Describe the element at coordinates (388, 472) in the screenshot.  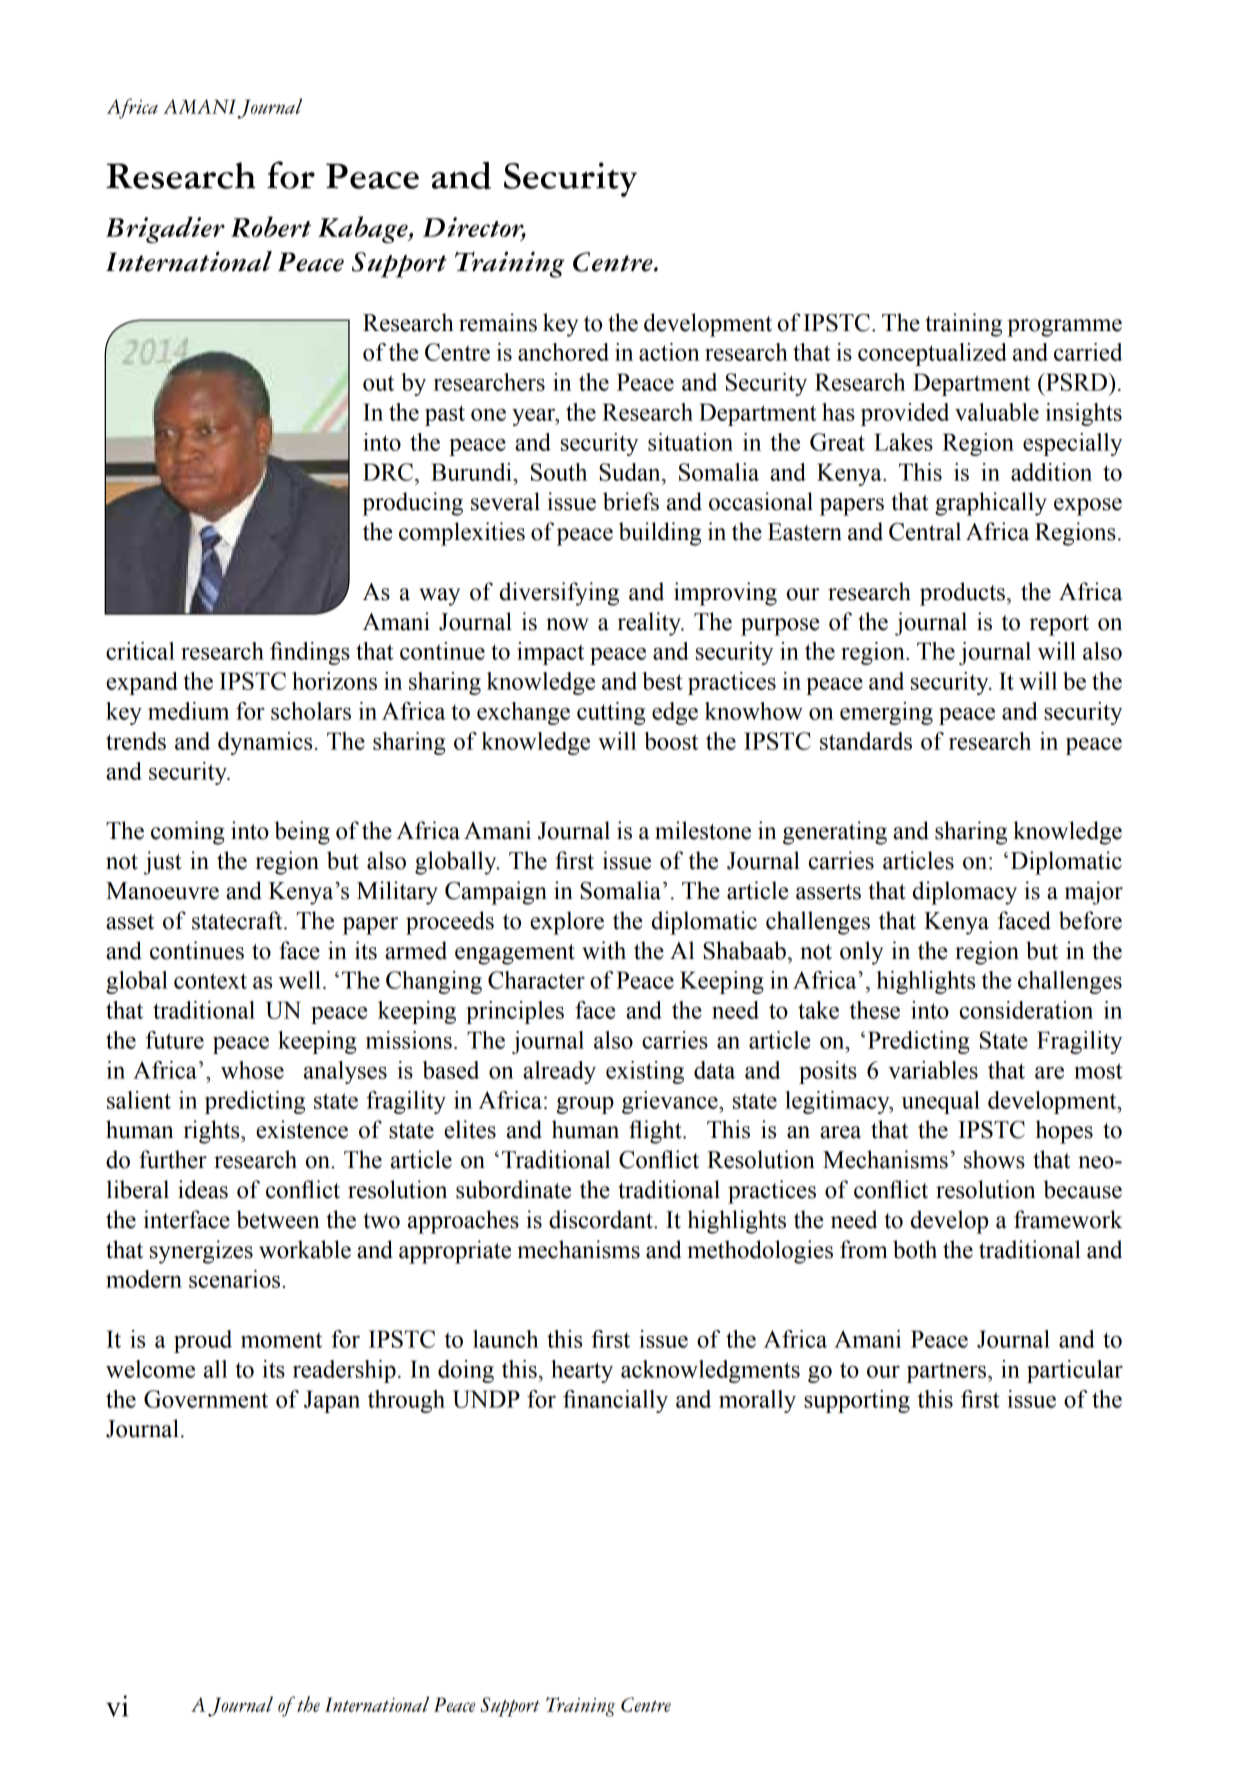
I see `DRC` at that location.
